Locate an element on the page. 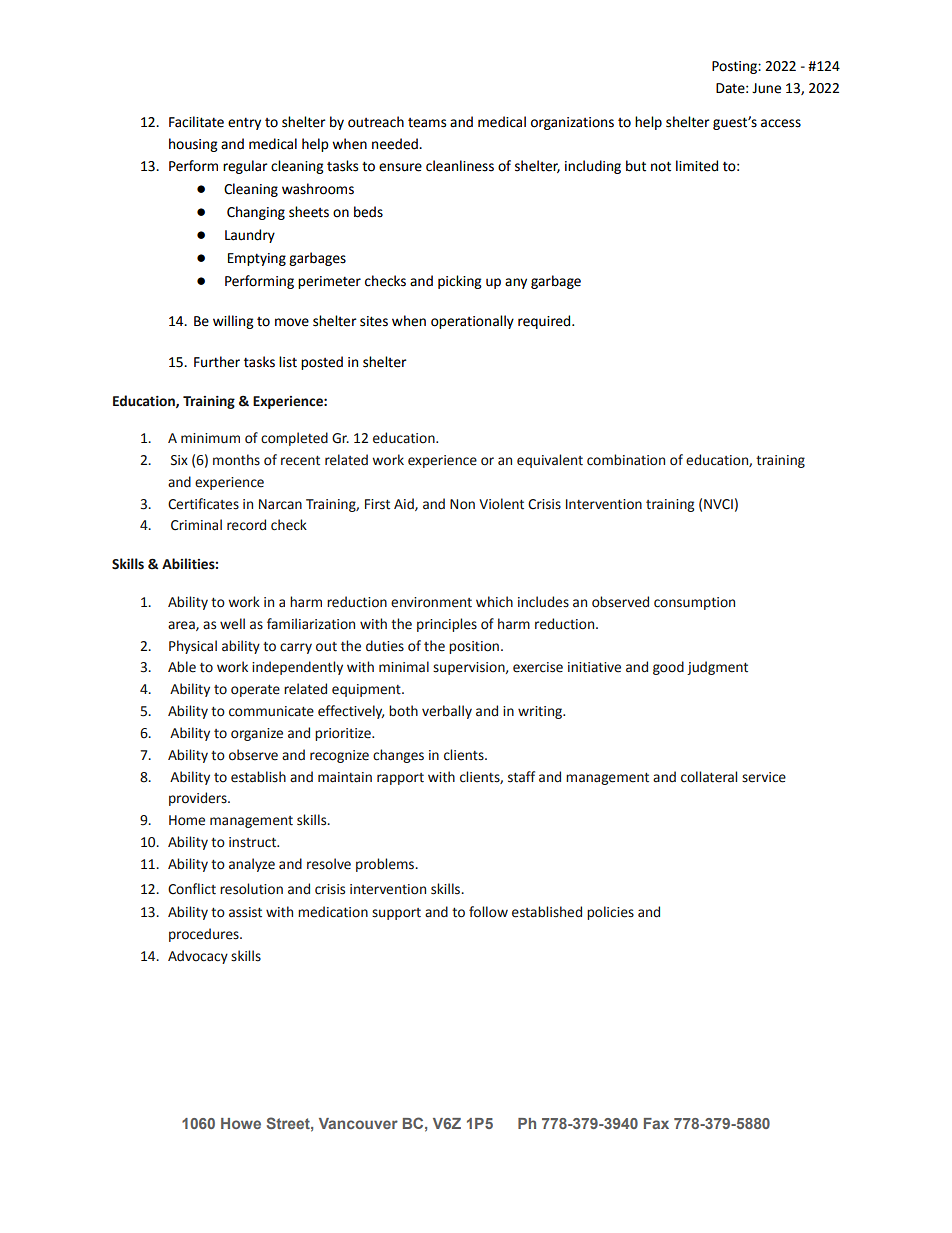 The height and width of the page is (1233, 952). Vancouver is located at coordinates (358, 1123).
